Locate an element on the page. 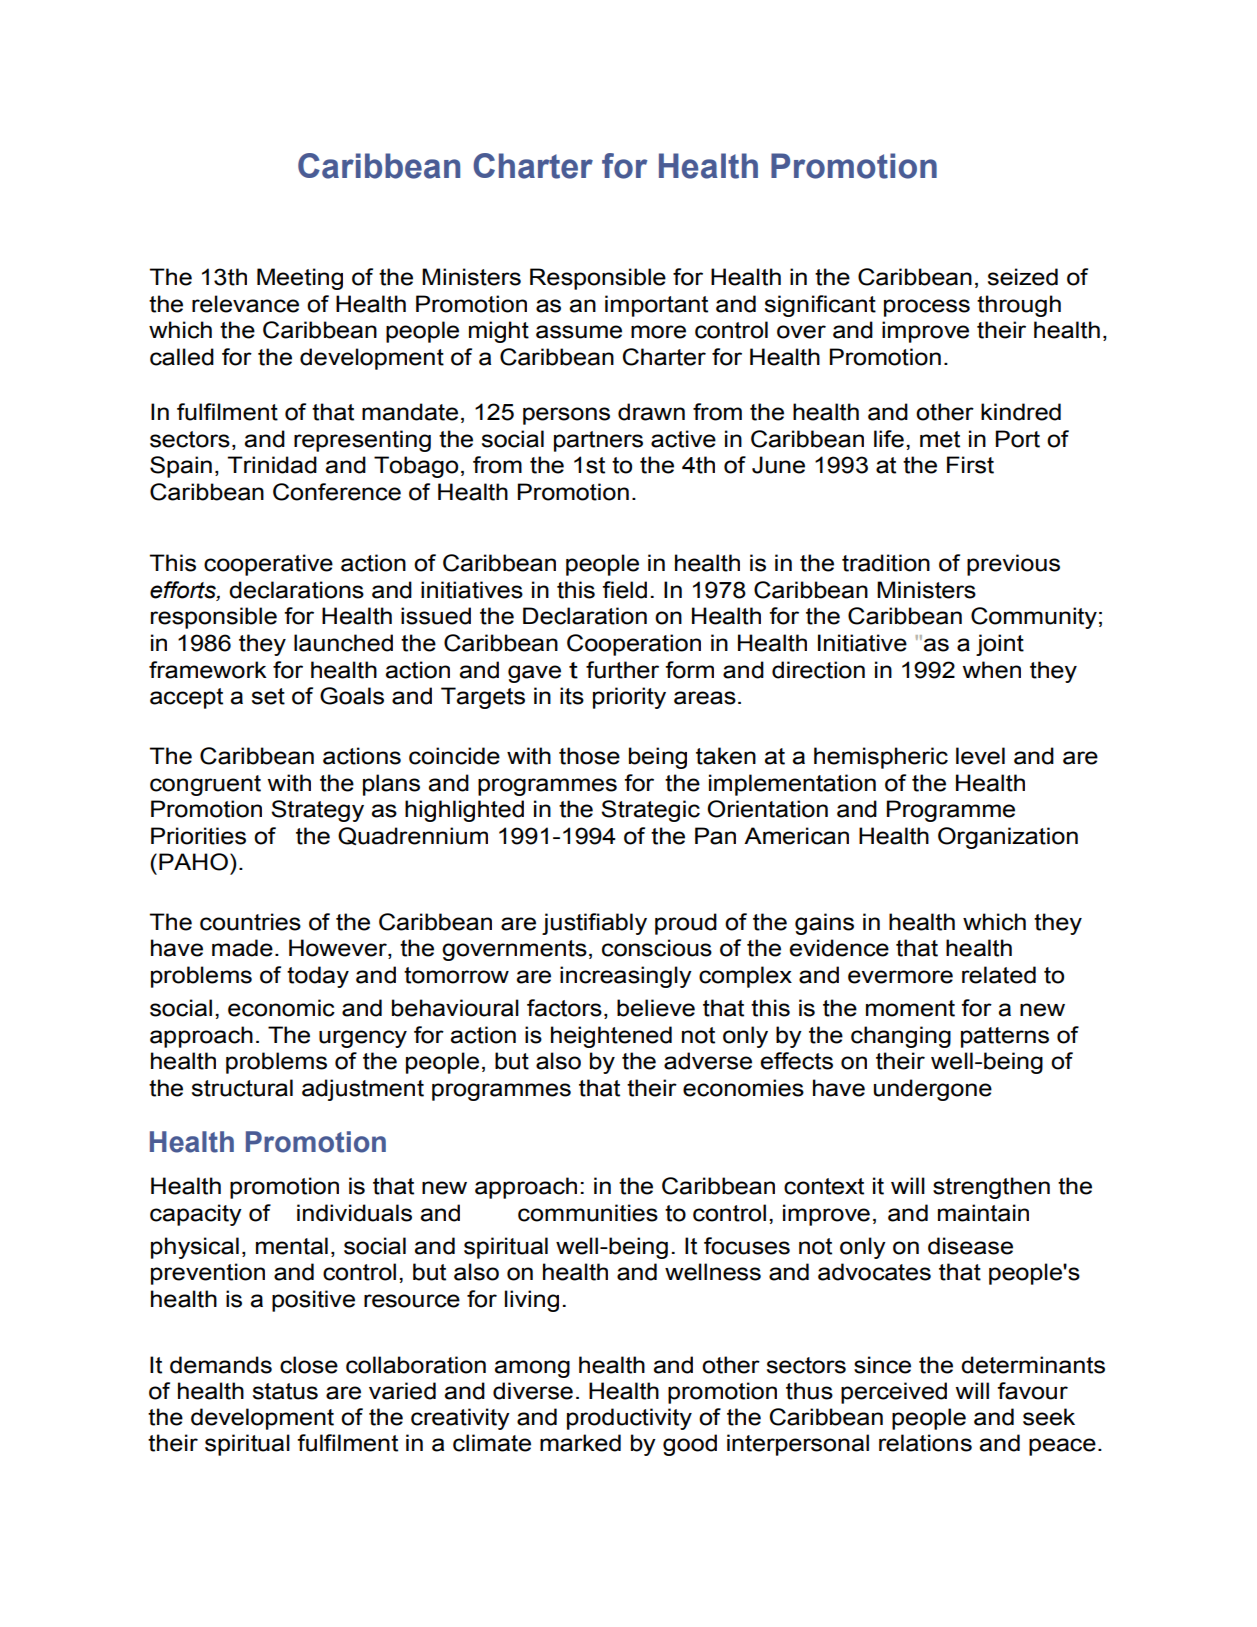 This image has height=1627, width=1257. status is located at coordinates (285, 1391).
